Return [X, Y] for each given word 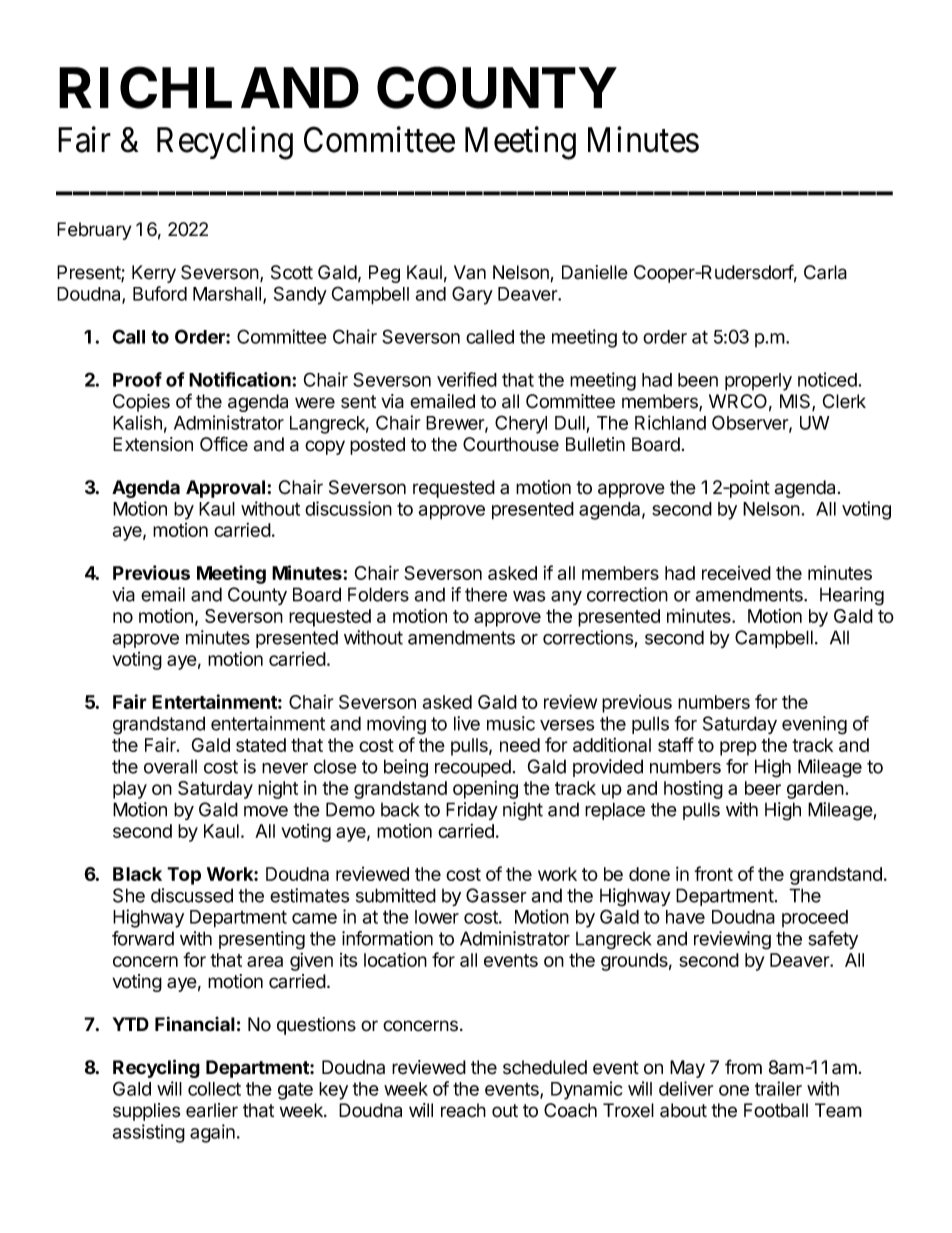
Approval [225, 489]
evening [814, 725]
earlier [212, 1110]
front [713, 873]
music [511, 723]
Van [470, 272]
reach [463, 1110]
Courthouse [511, 444]
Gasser [496, 895]
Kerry [154, 274]
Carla [825, 272]
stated [261, 745]
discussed [192, 895]
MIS [796, 402]
